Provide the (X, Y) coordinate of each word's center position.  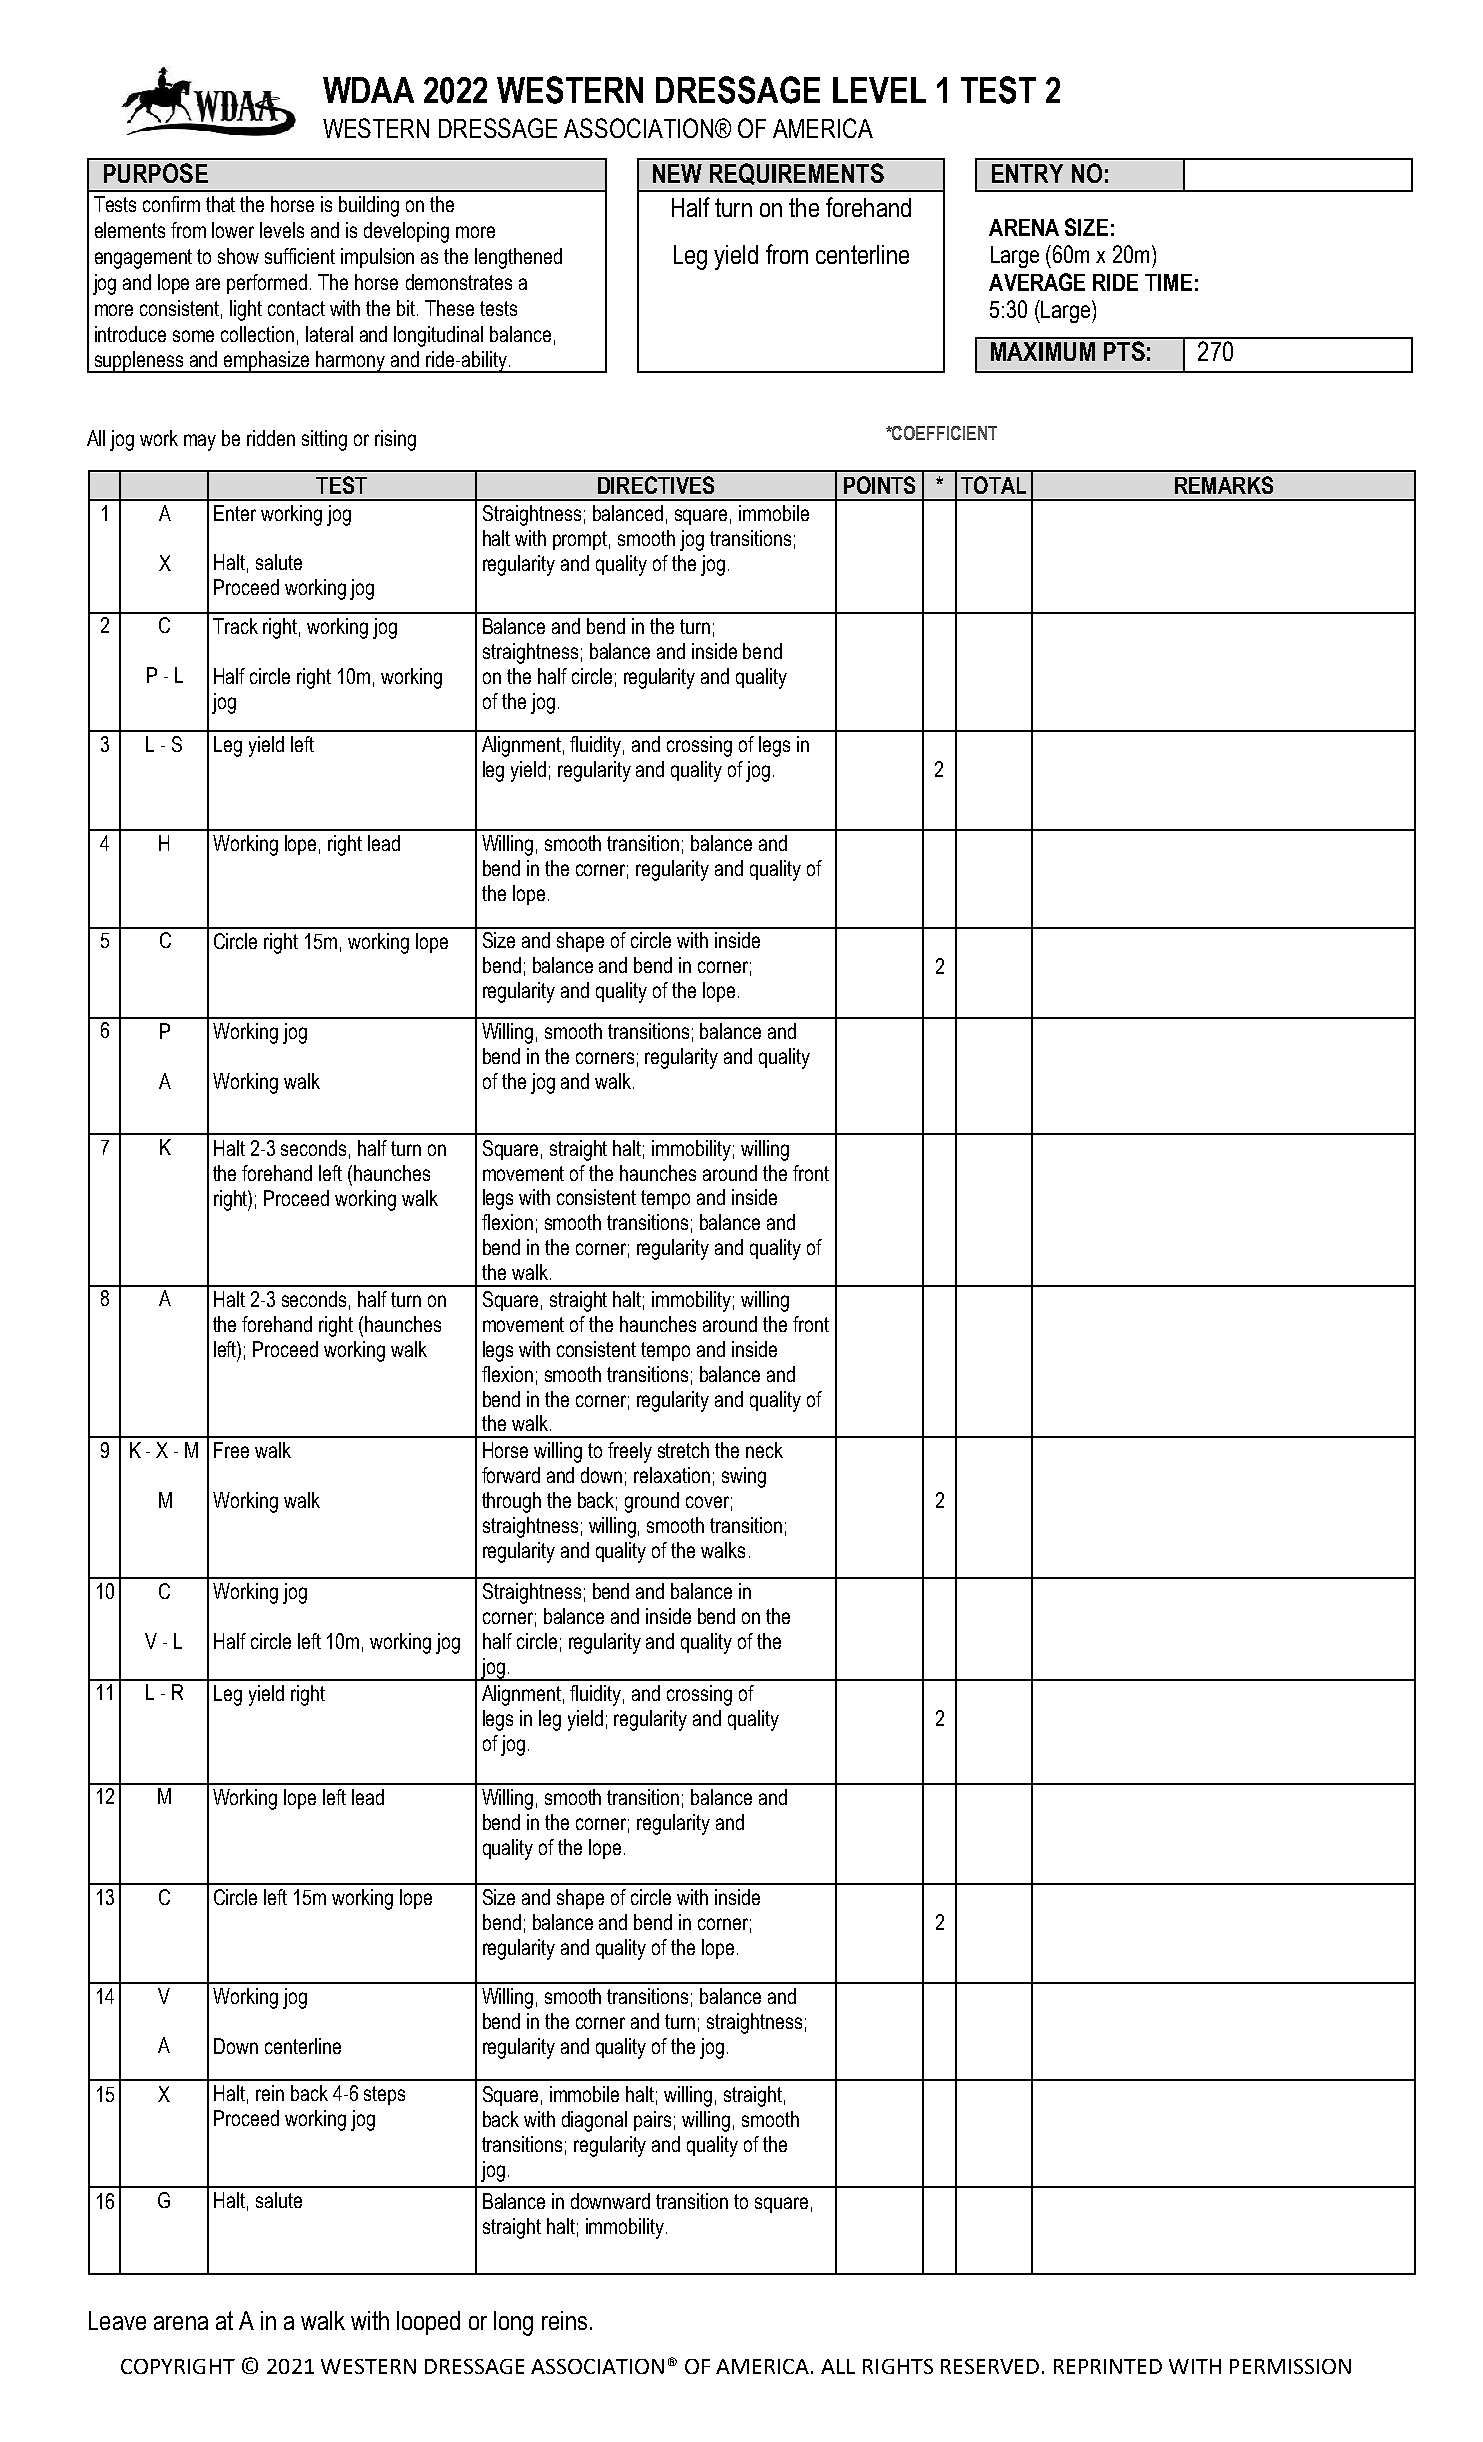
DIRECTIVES (656, 485)
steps (384, 2095)
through (511, 1502)
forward (511, 1475)
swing (744, 1477)
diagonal (594, 2121)
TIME (1168, 282)
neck (764, 1450)
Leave (117, 2320)
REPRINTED (1108, 2366)
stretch (683, 1450)
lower (233, 230)
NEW (677, 173)
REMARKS (1224, 485)
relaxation (672, 1475)
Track (235, 626)
